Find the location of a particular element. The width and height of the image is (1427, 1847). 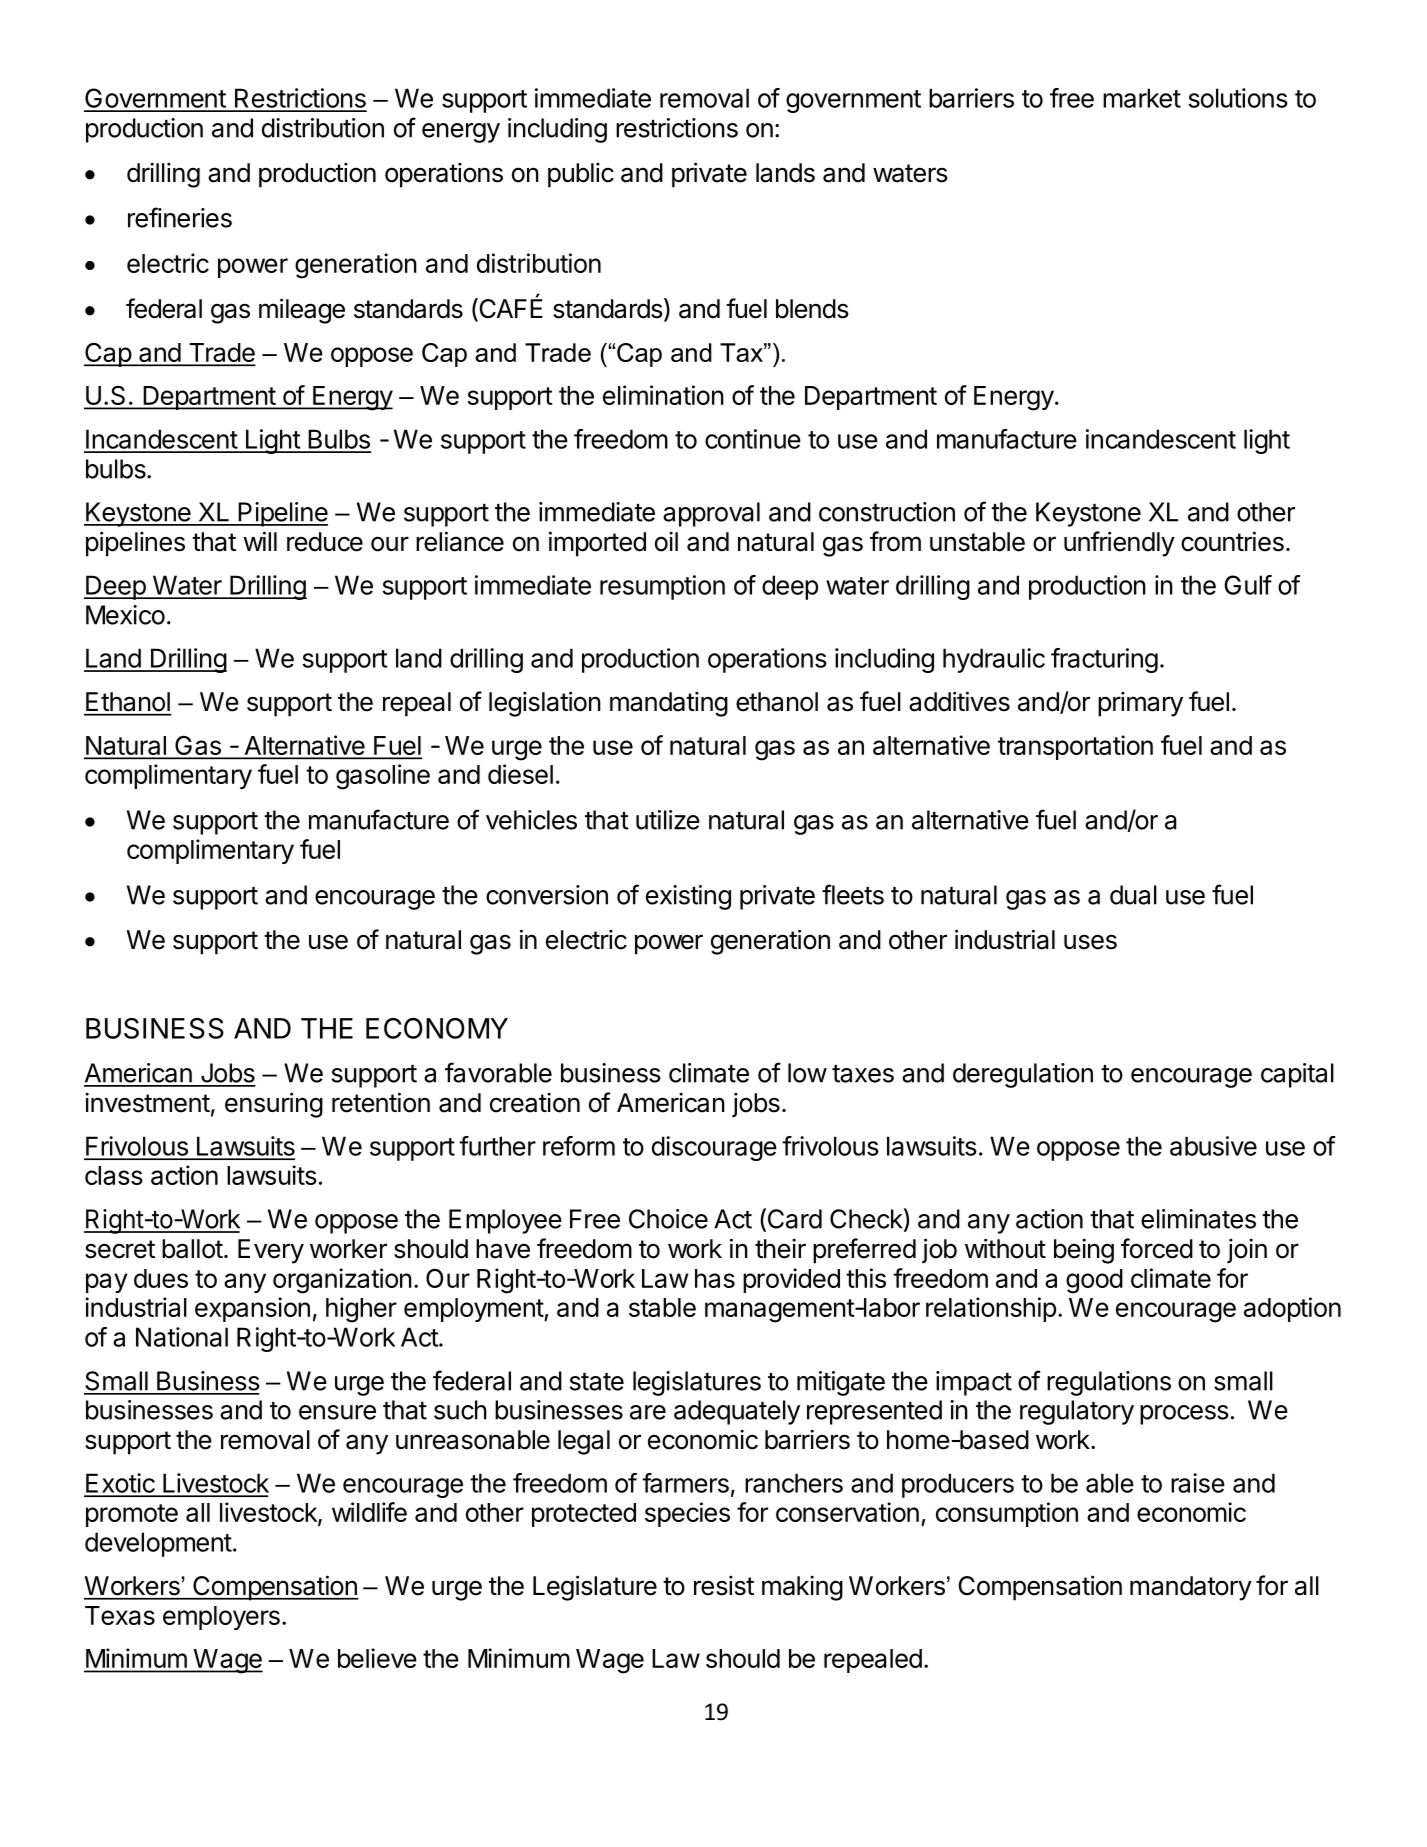

mandatory is located at coordinates (1191, 1588).
